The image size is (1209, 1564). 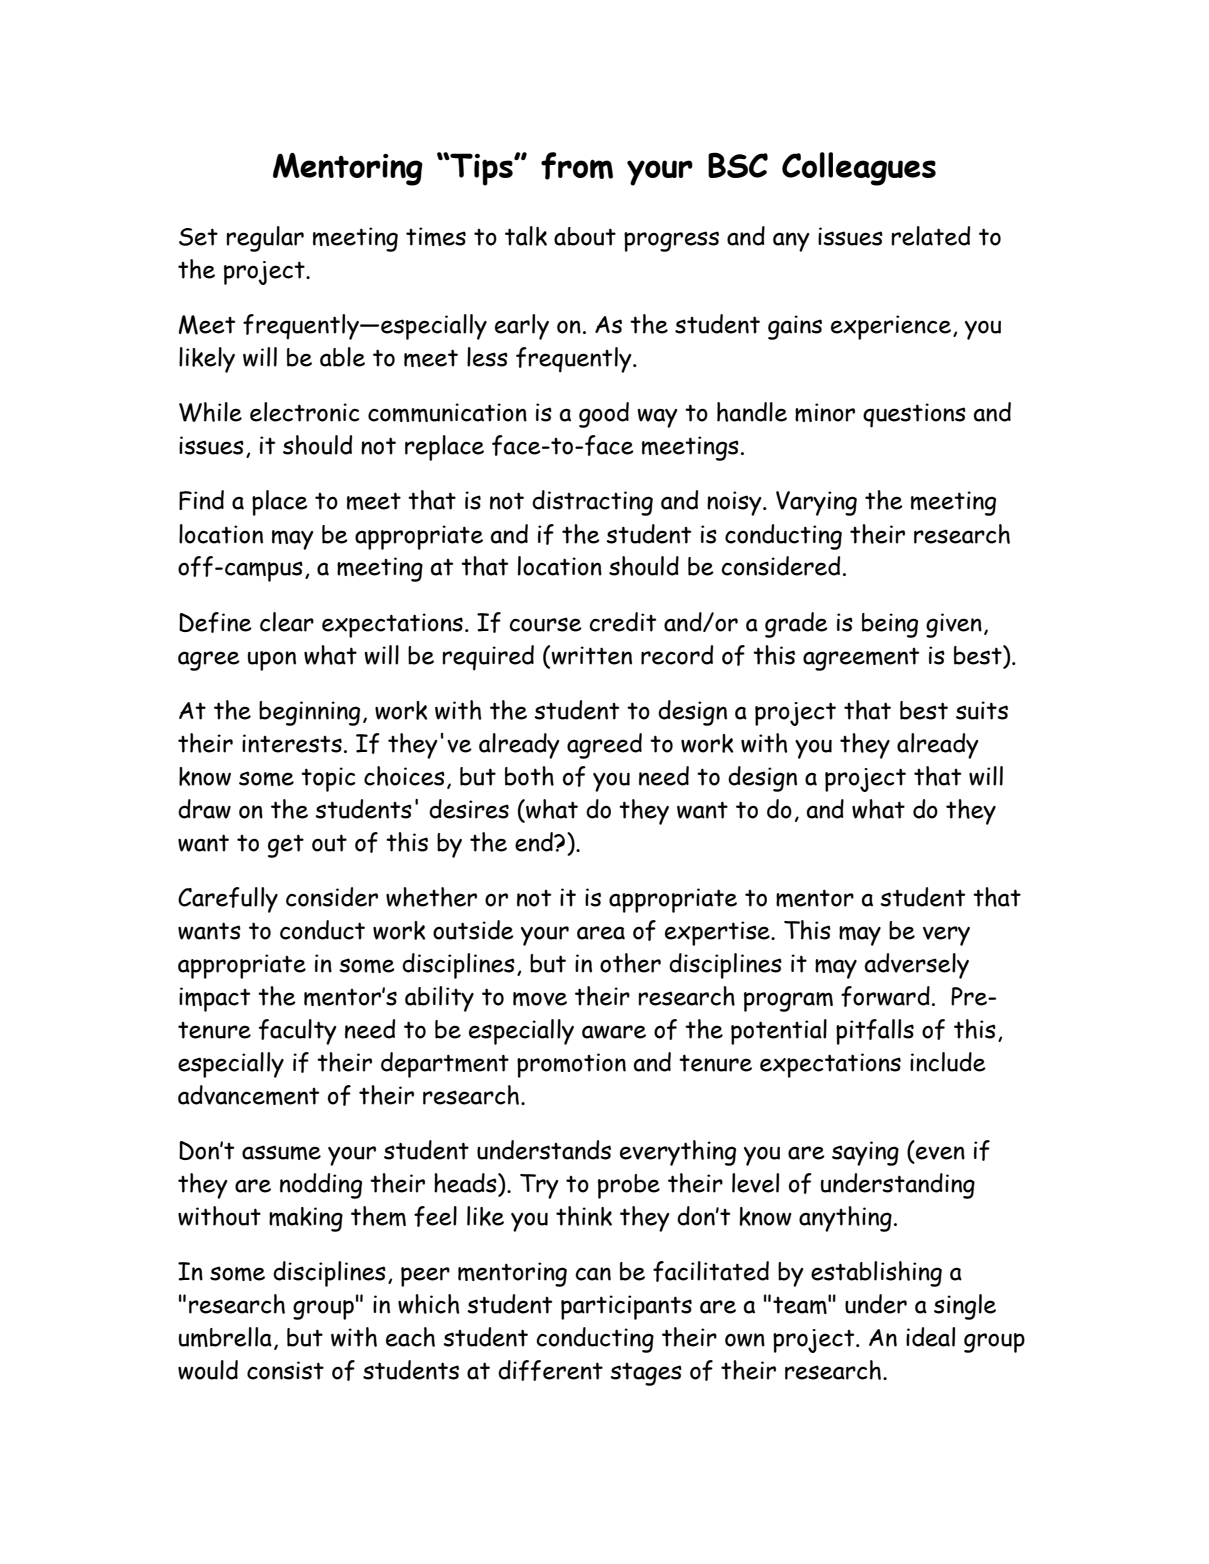 I want to click on Find, so click(x=201, y=500).
